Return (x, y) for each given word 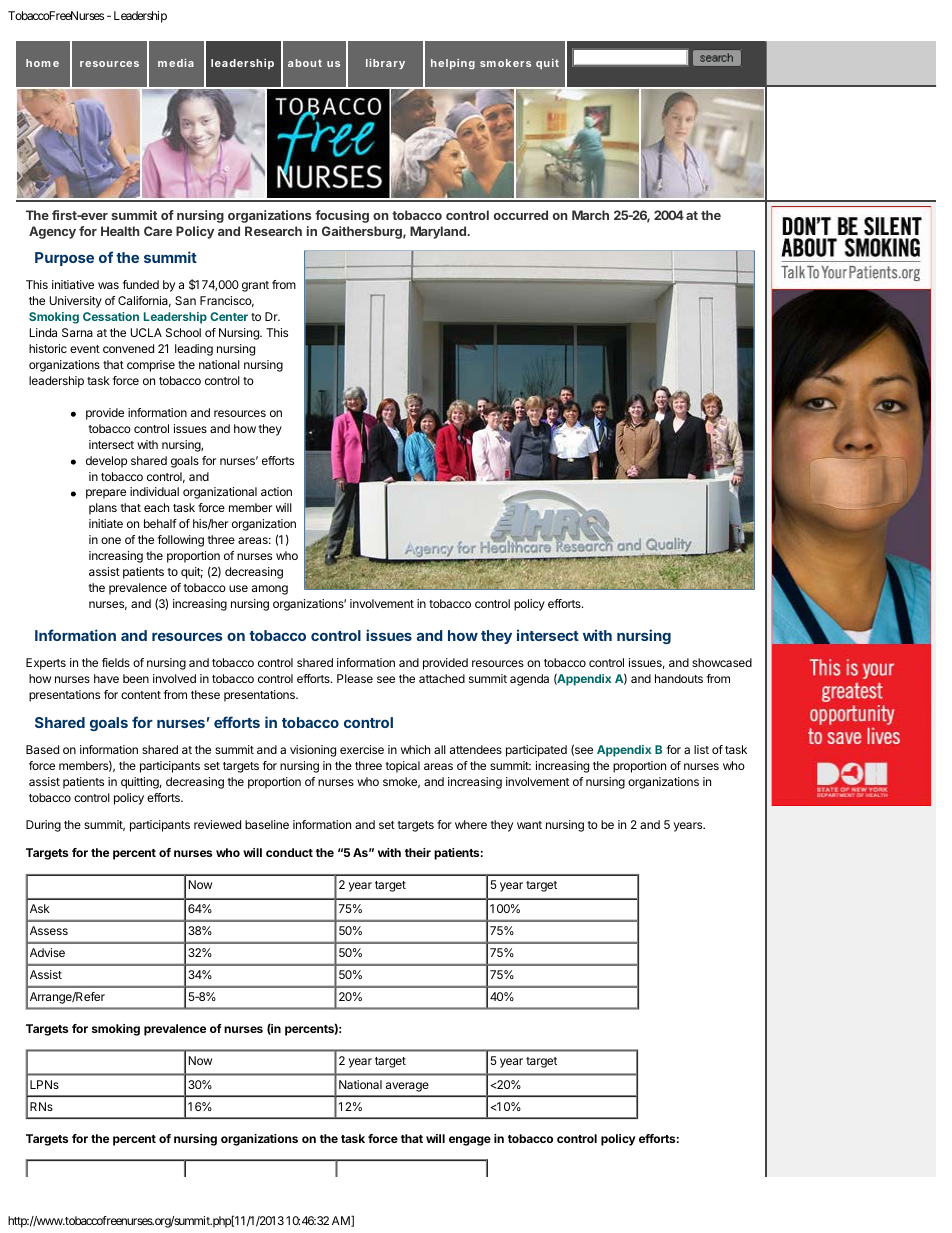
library (385, 64)
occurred (521, 215)
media (176, 63)
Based (42, 749)
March (590, 215)
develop (106, 462)
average (407, 1087)
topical (402, 767)
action (276, 491)
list (701, 749)
